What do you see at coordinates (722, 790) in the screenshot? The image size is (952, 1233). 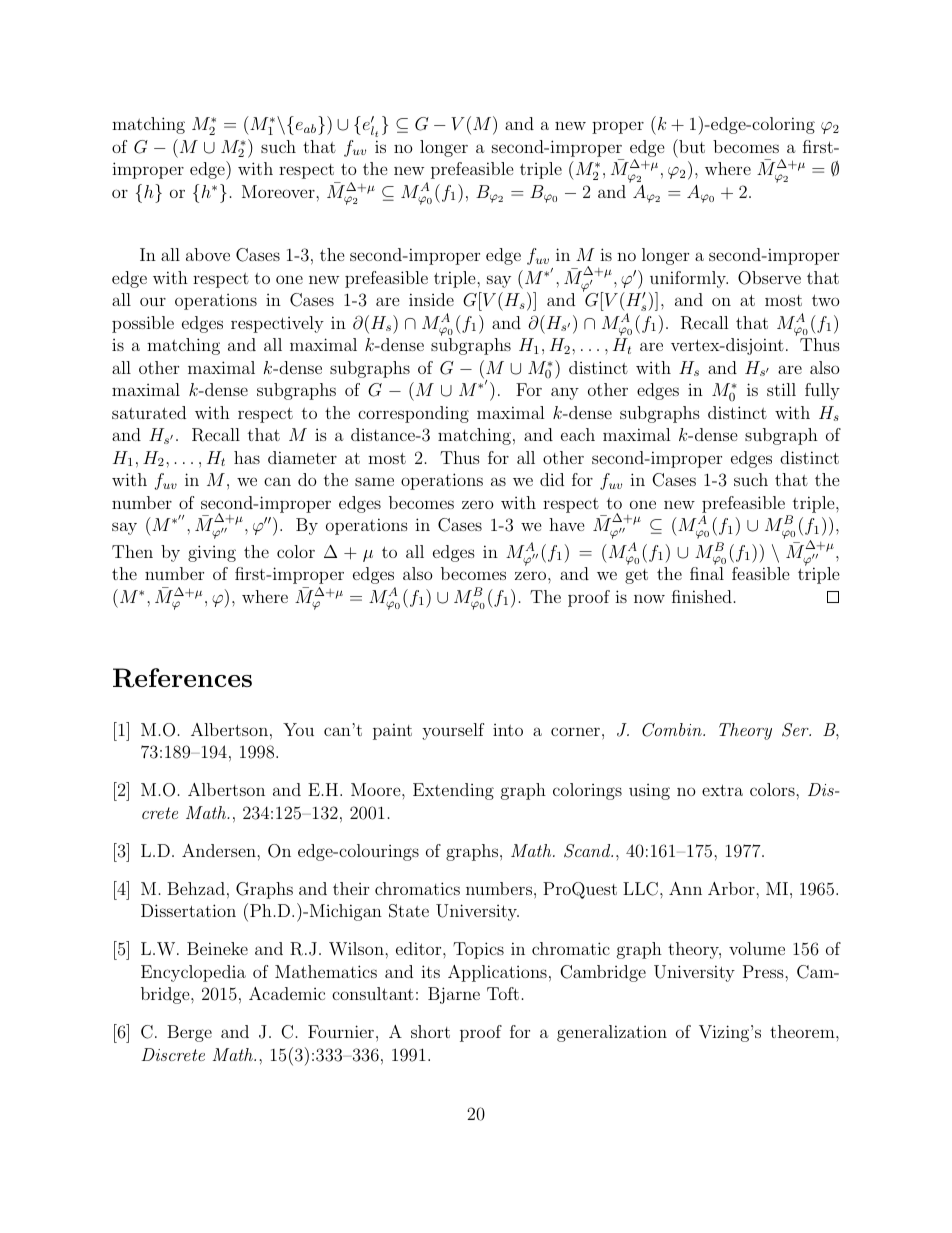 I see `extra` at bounding box center [722, 790].
